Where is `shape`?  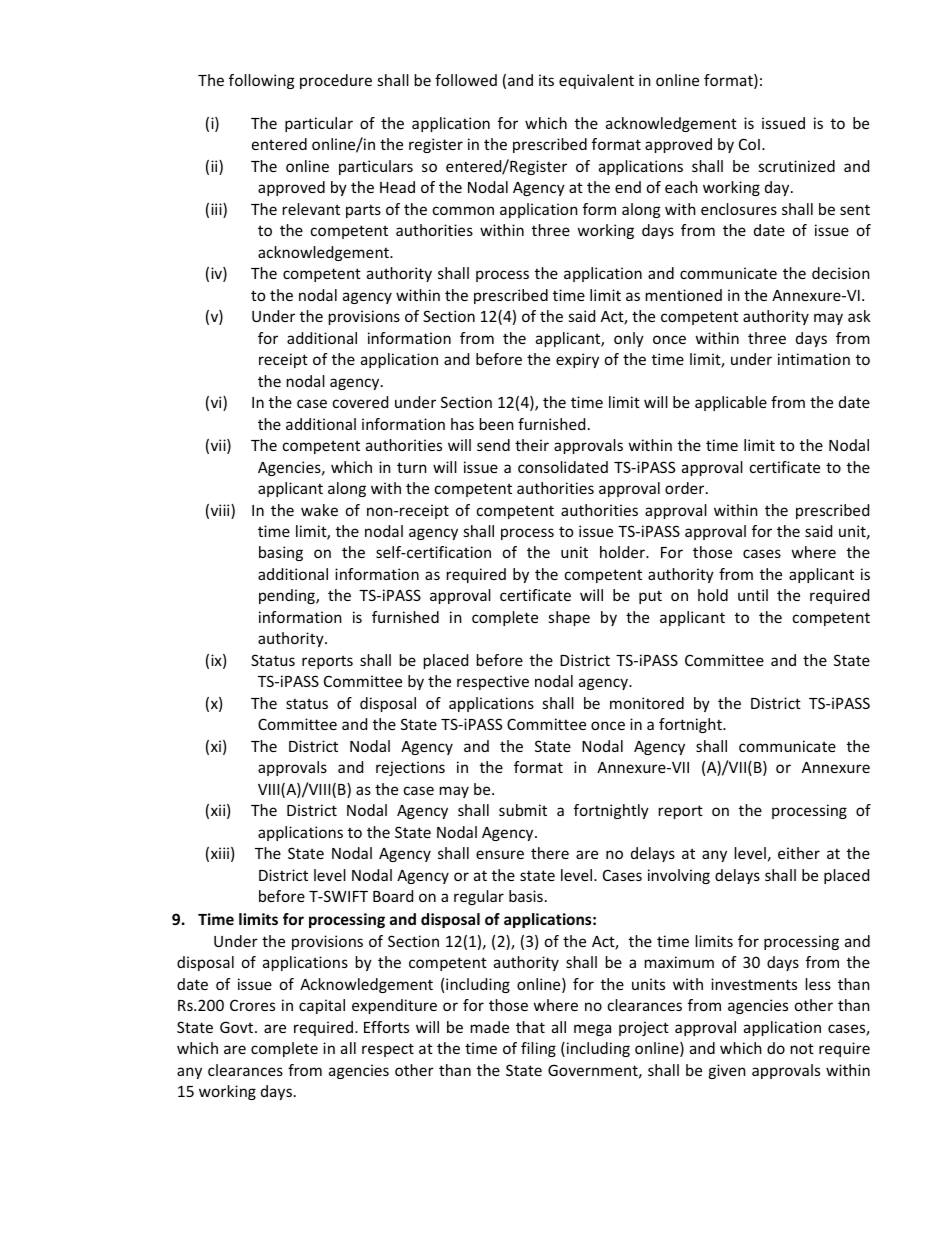
shape is located at coordinates (569, 618).
